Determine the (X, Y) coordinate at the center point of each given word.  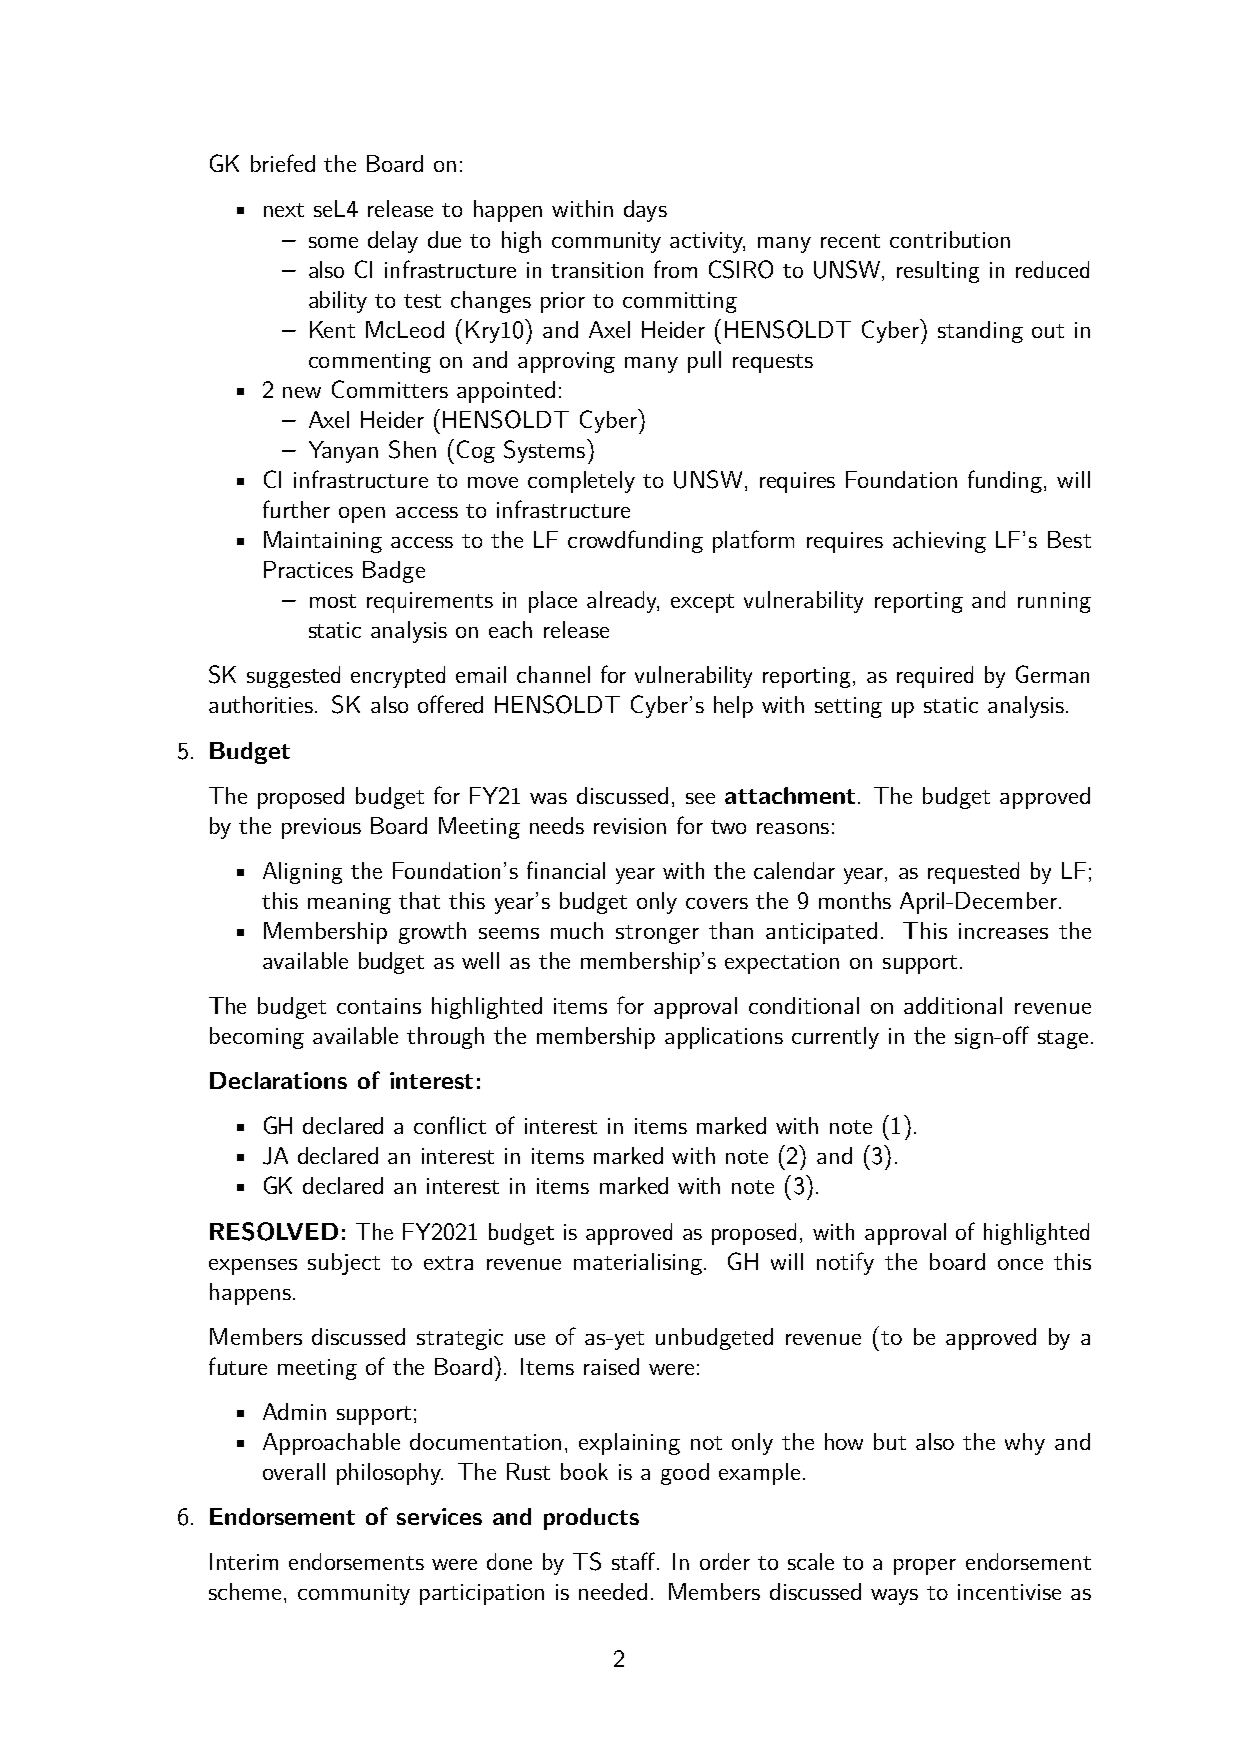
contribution (950, 239)
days (645, 211)
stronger (657, 934)
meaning (349, 903)
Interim (244, 1561)
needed (613, 1591)
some (333, 242)
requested (973, 873)
